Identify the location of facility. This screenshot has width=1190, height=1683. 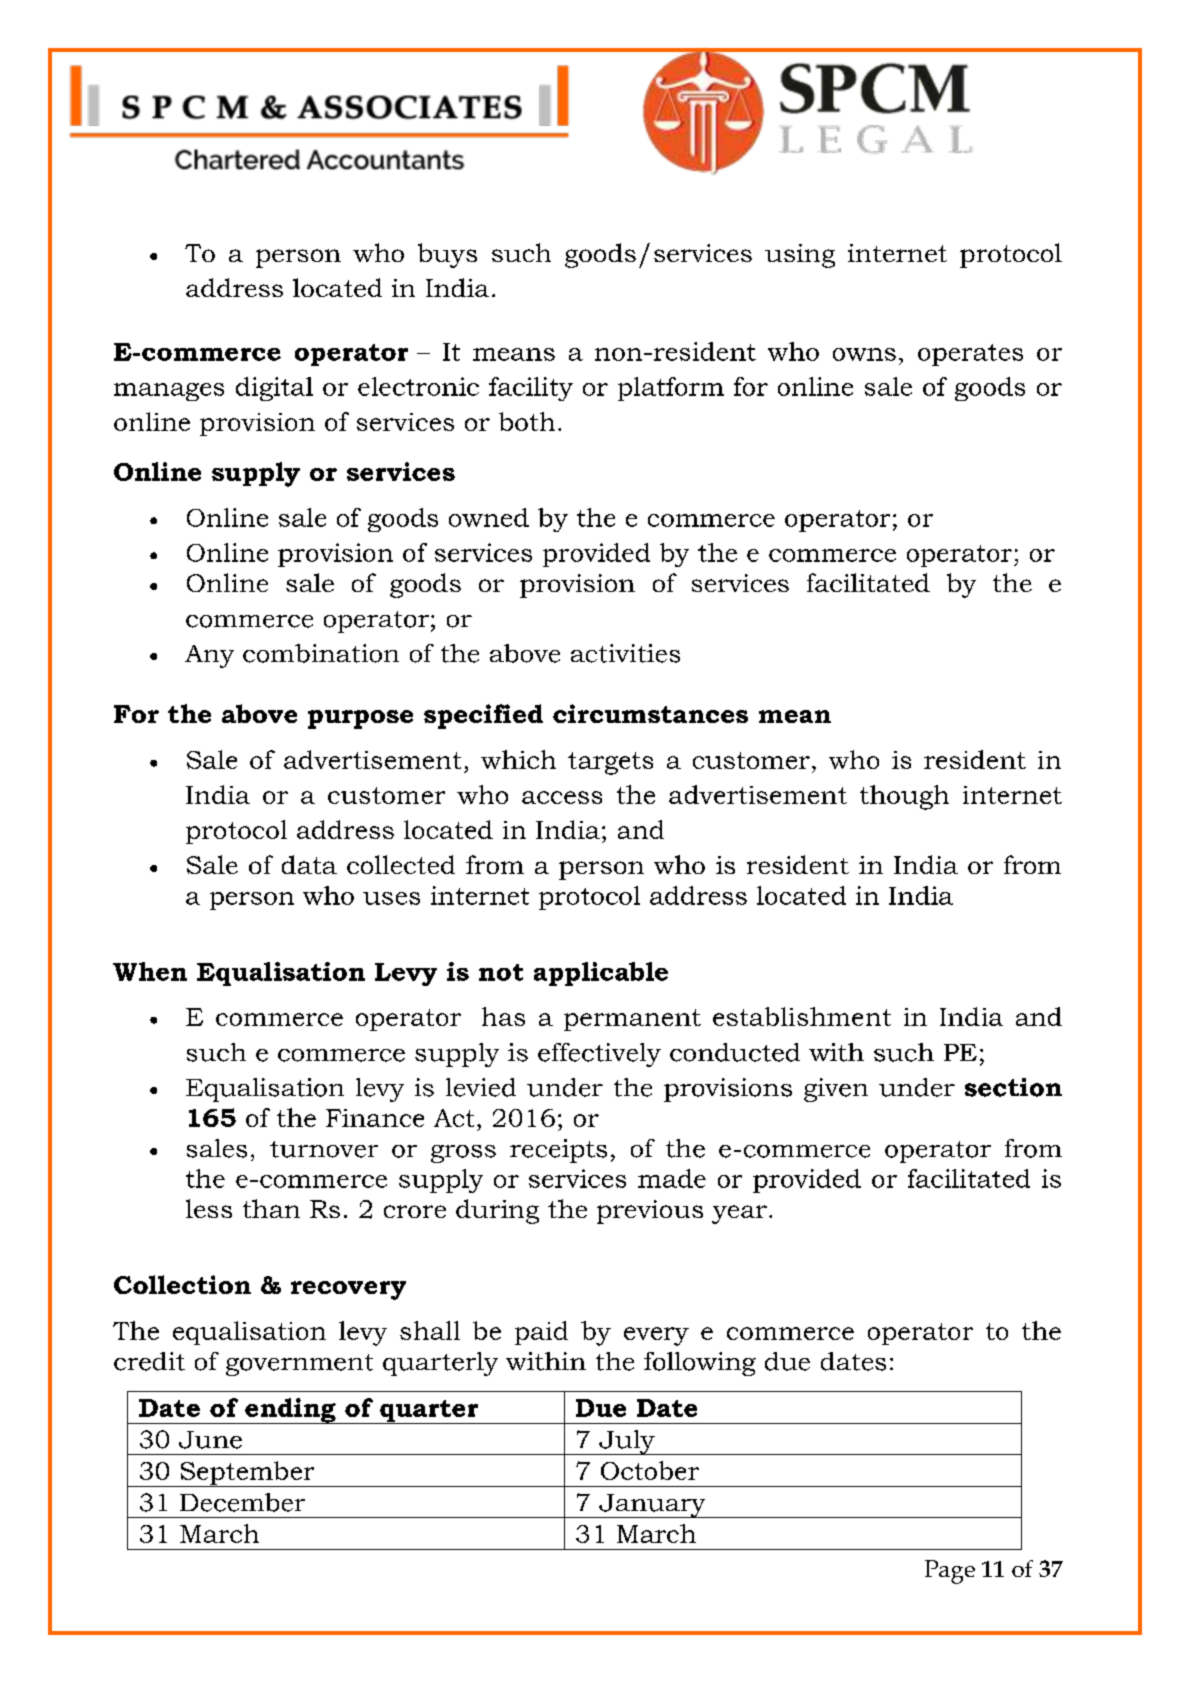
(531, 389).
